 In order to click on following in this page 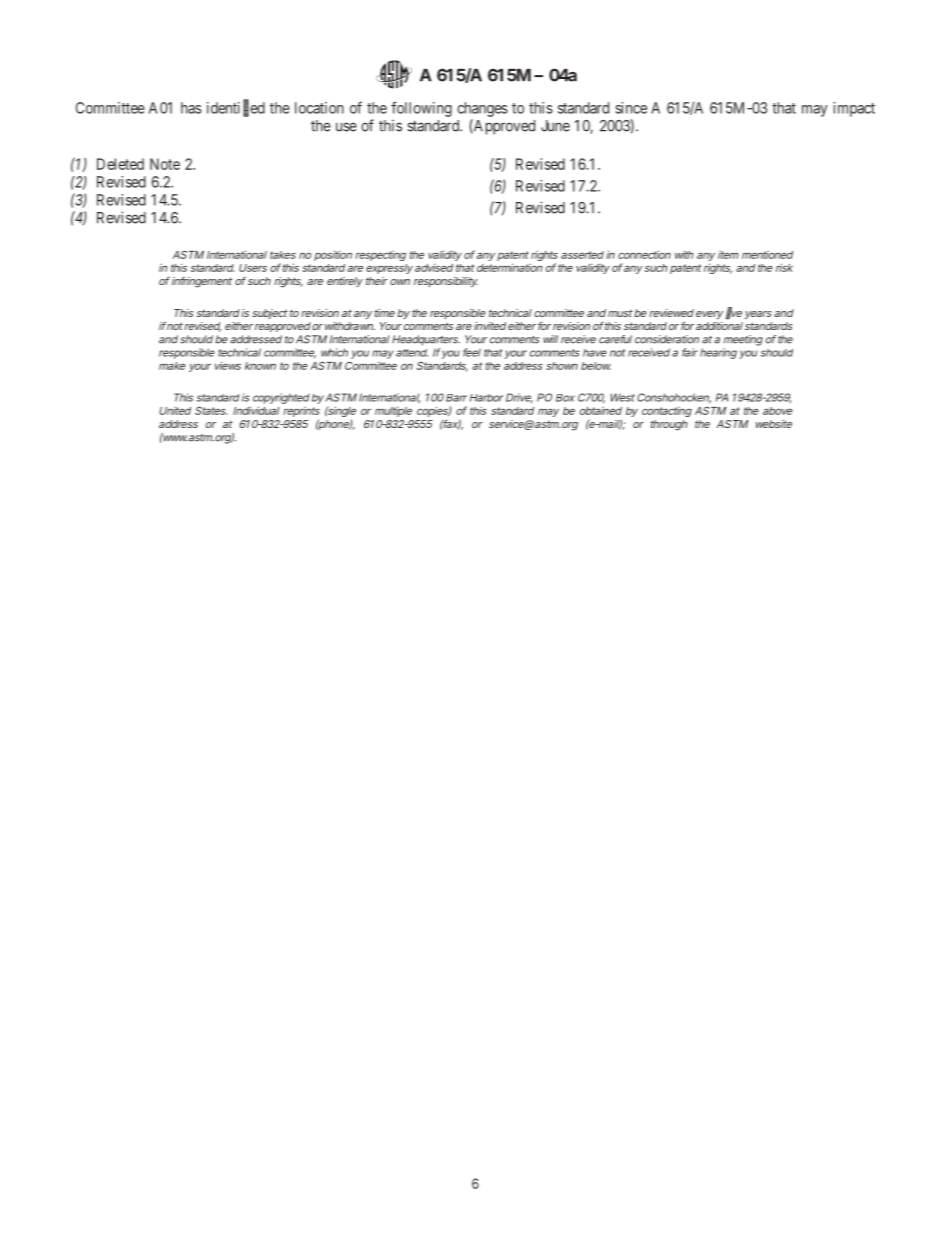, I will do `click(421, 109)`.
